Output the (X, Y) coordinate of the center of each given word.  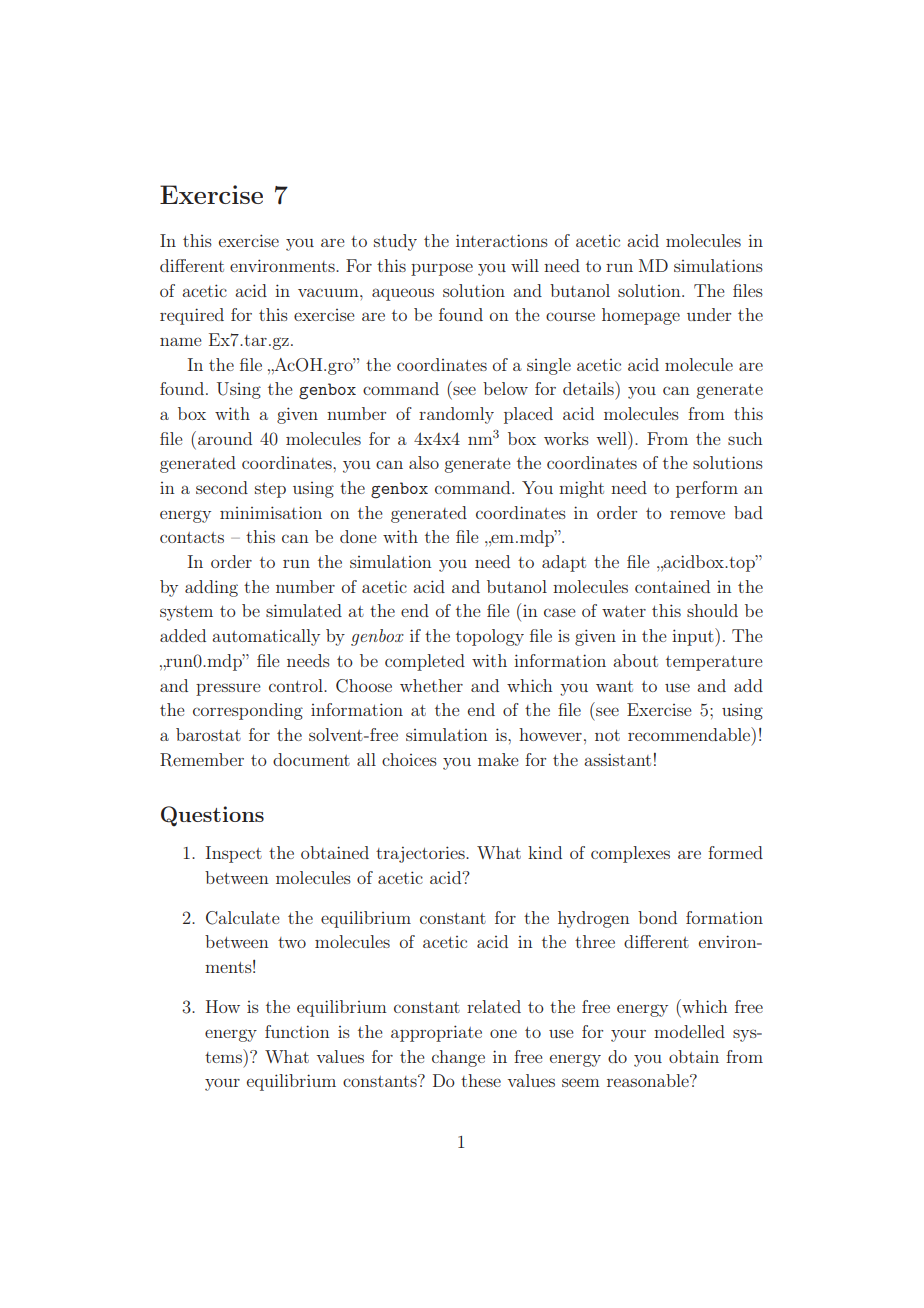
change (458, 1058)
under (709, 314)
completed (425, 662)
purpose (442, 269)
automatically (266, 637)
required (192, 316)
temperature (714, 663)
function (297, 1031)
